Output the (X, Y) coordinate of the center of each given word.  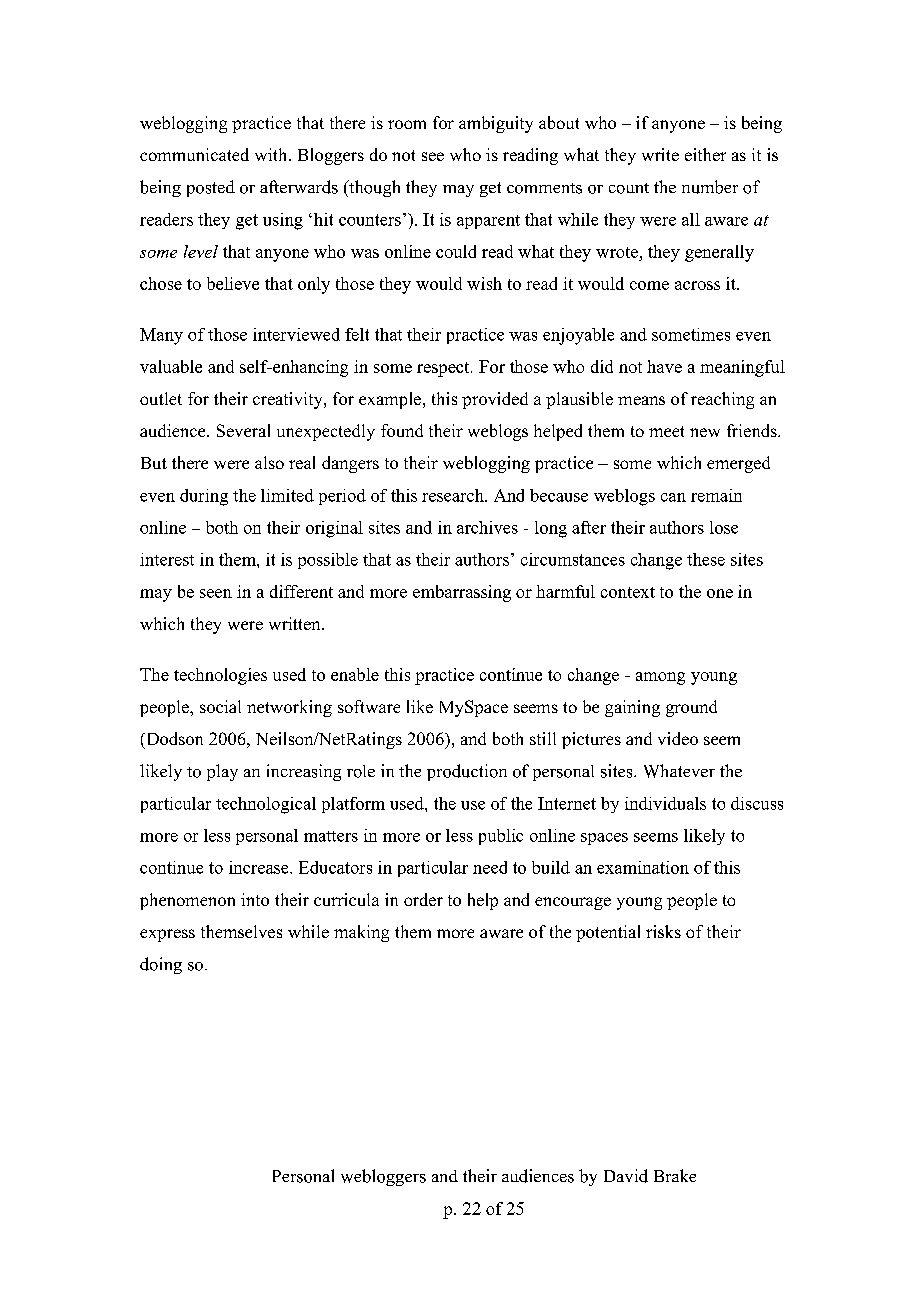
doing (161, 965)
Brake (675, 1175)
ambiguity (496, 124)
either (705, 154)
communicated (194, 154)
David (626, 1176)
